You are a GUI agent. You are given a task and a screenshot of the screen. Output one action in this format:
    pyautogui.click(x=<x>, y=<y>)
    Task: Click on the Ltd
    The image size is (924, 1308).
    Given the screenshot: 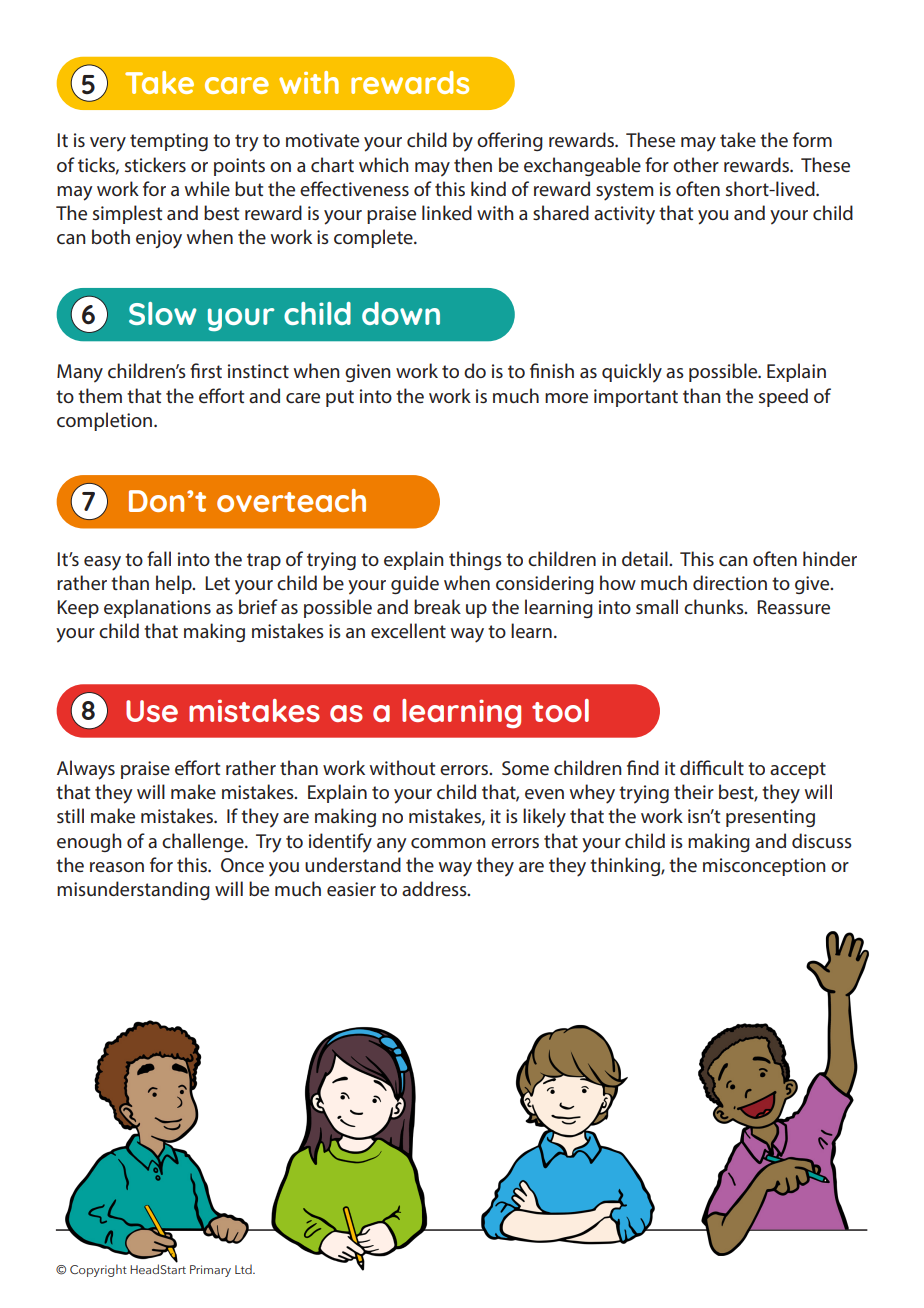 What is the action you would take?
    pyautogui.click(x=244, y=1269)
